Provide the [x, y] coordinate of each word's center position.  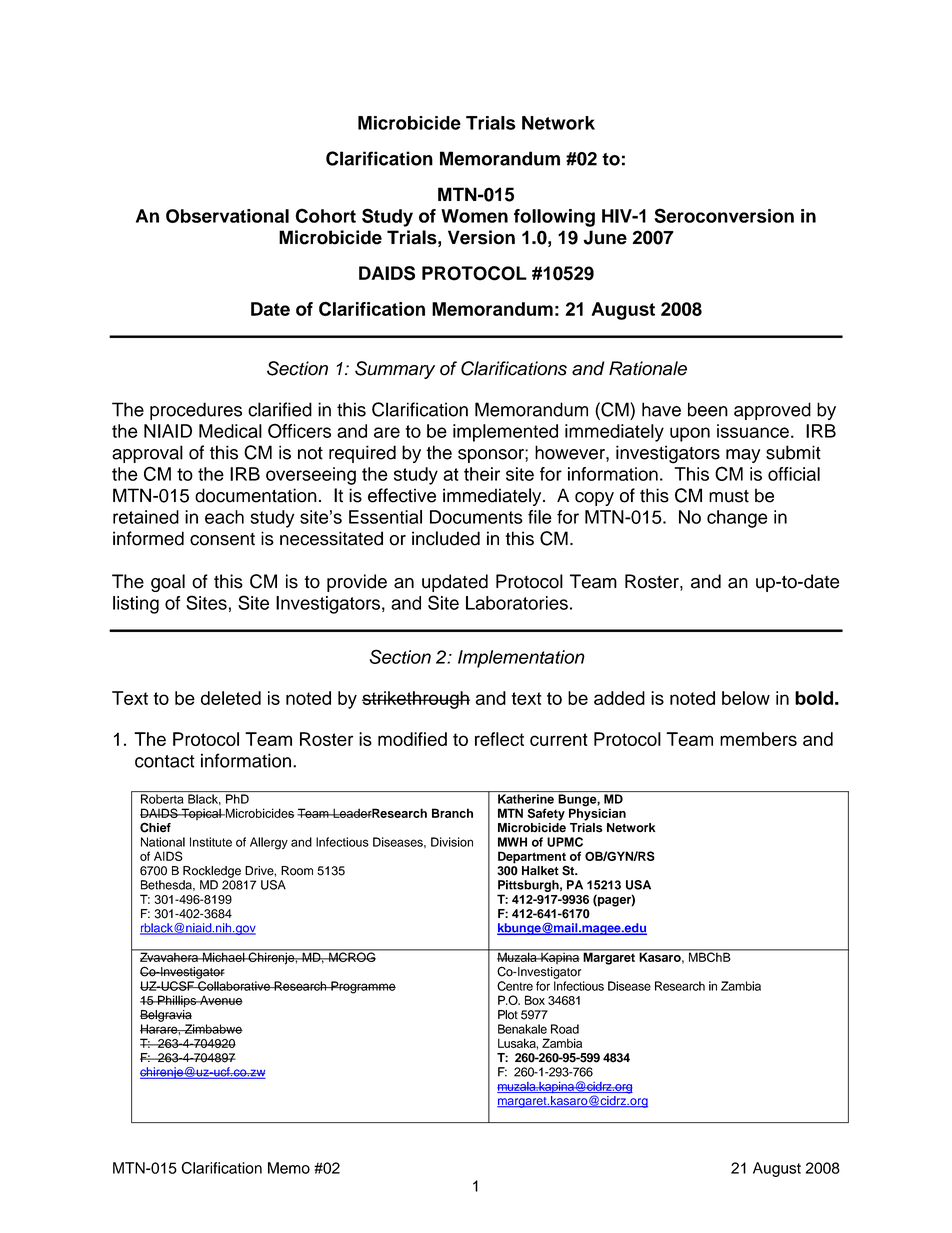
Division [452, 842]
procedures [196, 411]
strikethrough [416, 700]
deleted [231, 698]
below [746, 698]
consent [222, 539]
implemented [505, 433]
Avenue [220, 1000]
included [446, 538]
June [605, 237]
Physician [597, 813]
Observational [227, 216]
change [737, 519]
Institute [211, 842]
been [708, 409]
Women [474, 216]
